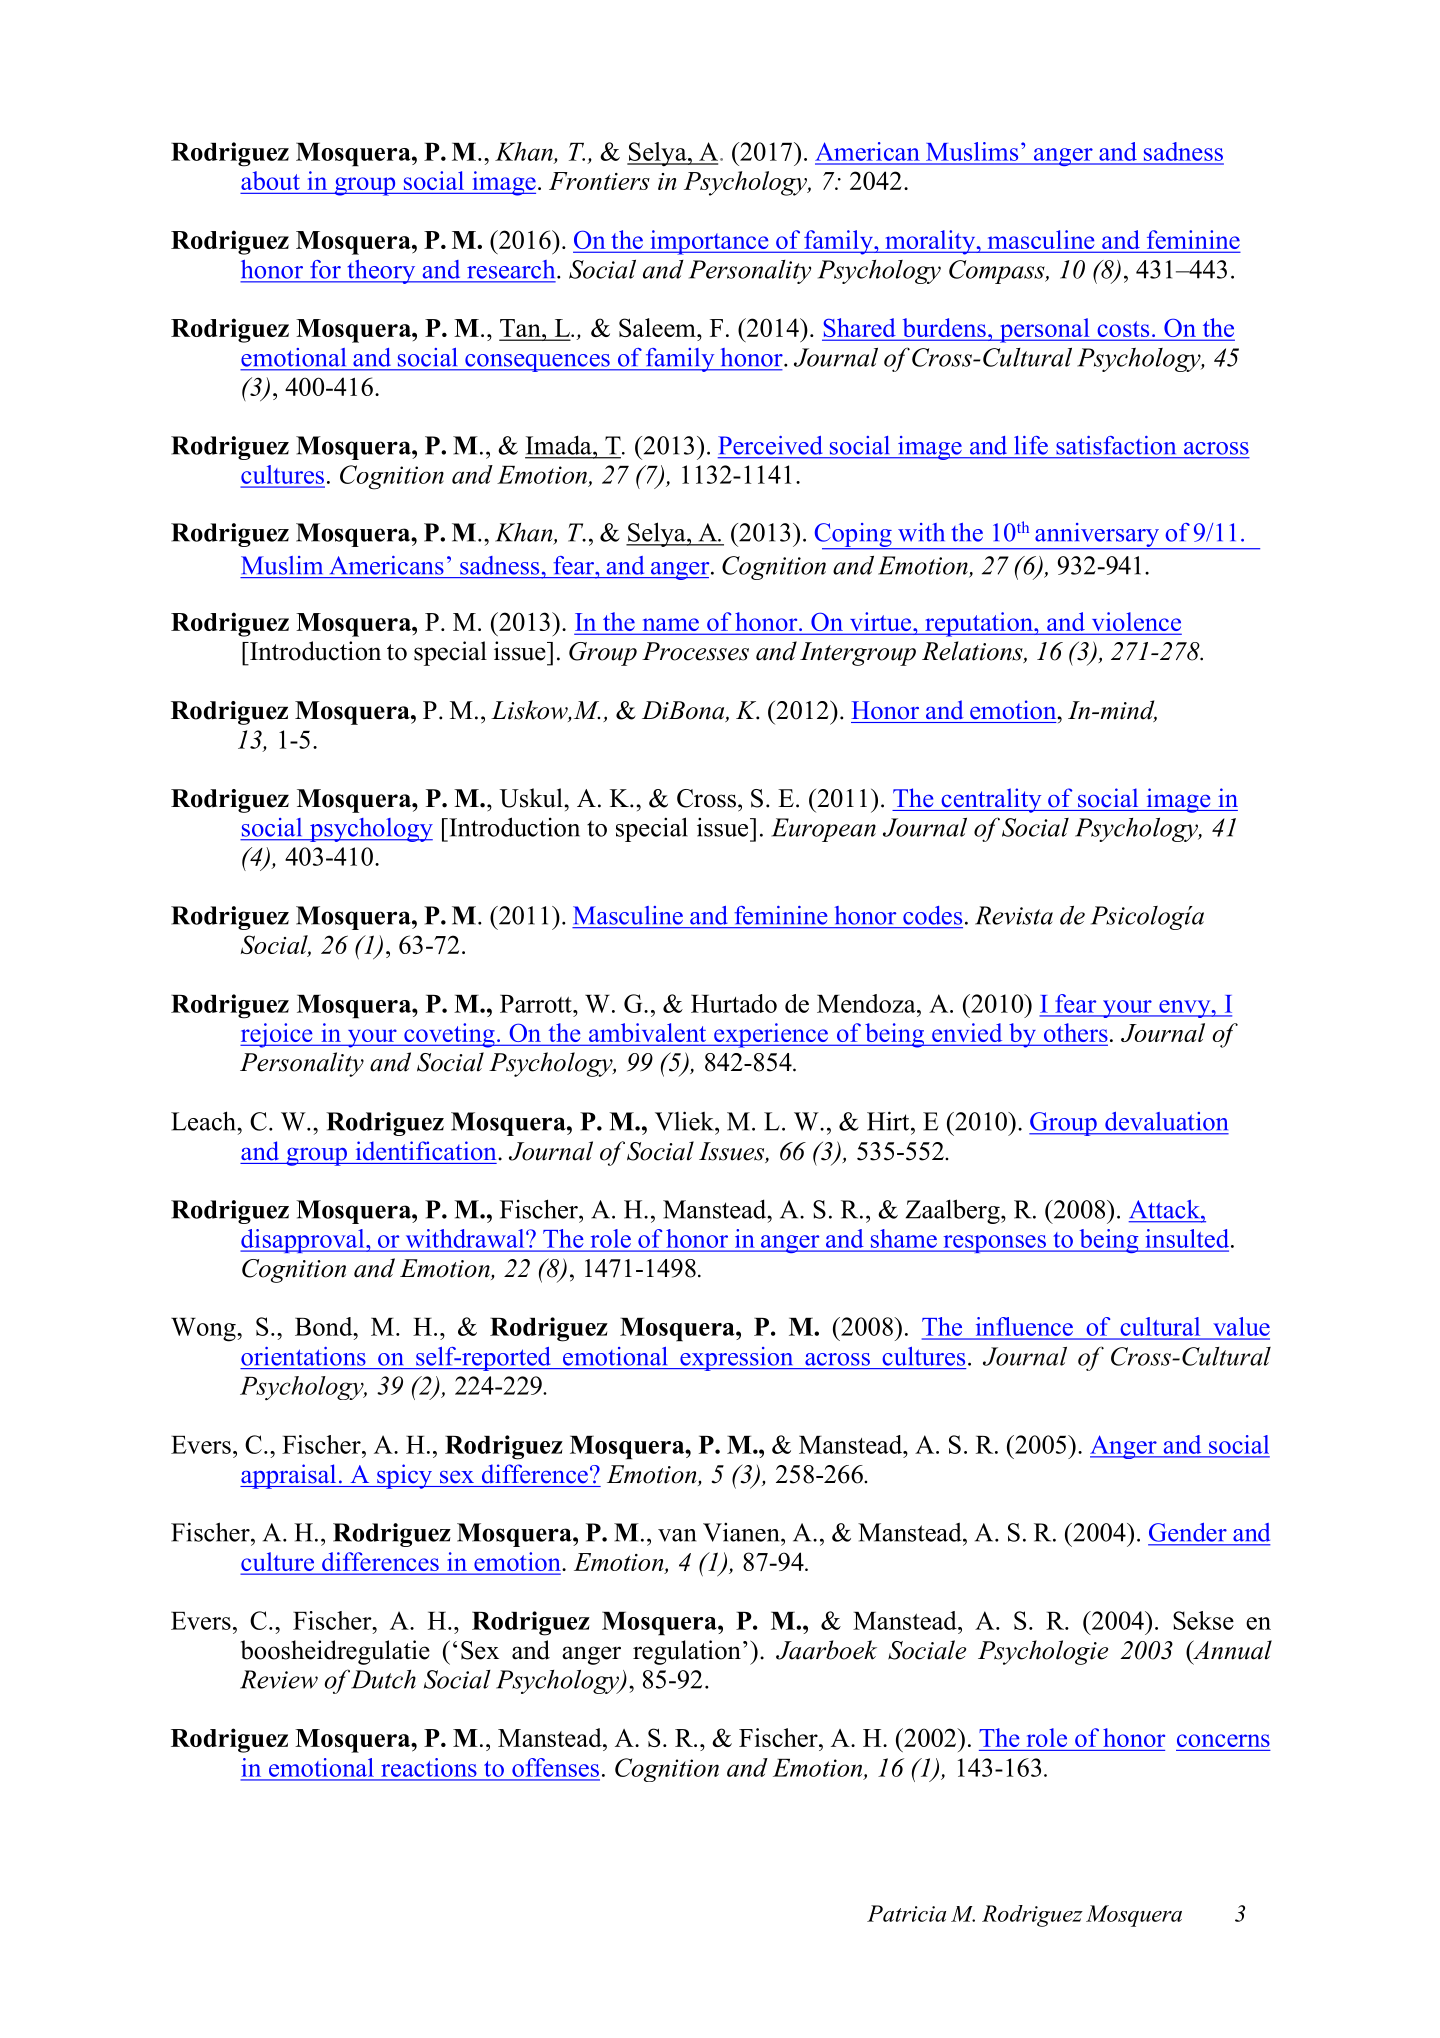  I want to click on importance, so click(709, 242).
